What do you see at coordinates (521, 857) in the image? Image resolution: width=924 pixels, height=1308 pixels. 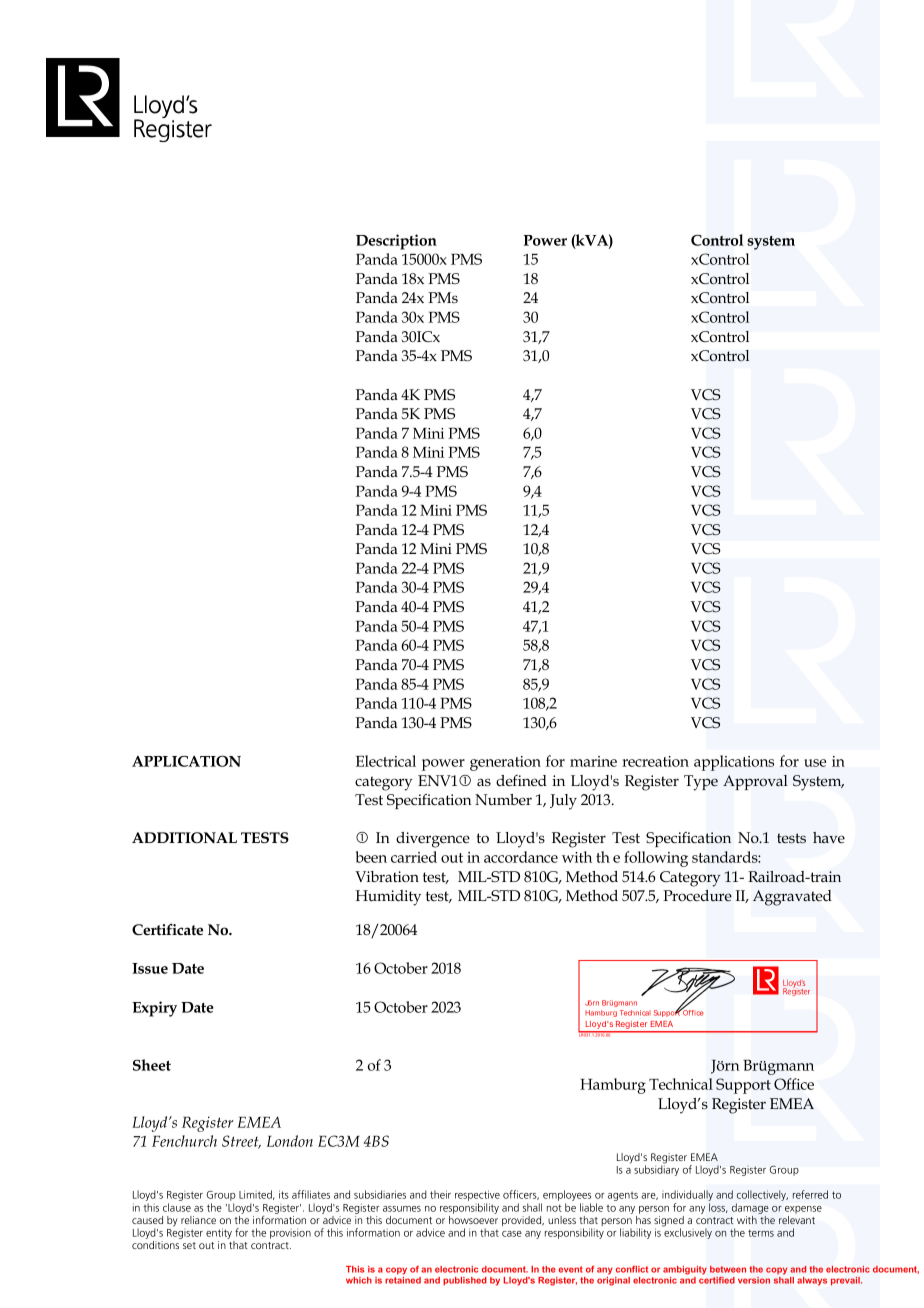 I see `accordance` at bounding box center [521, 857].
